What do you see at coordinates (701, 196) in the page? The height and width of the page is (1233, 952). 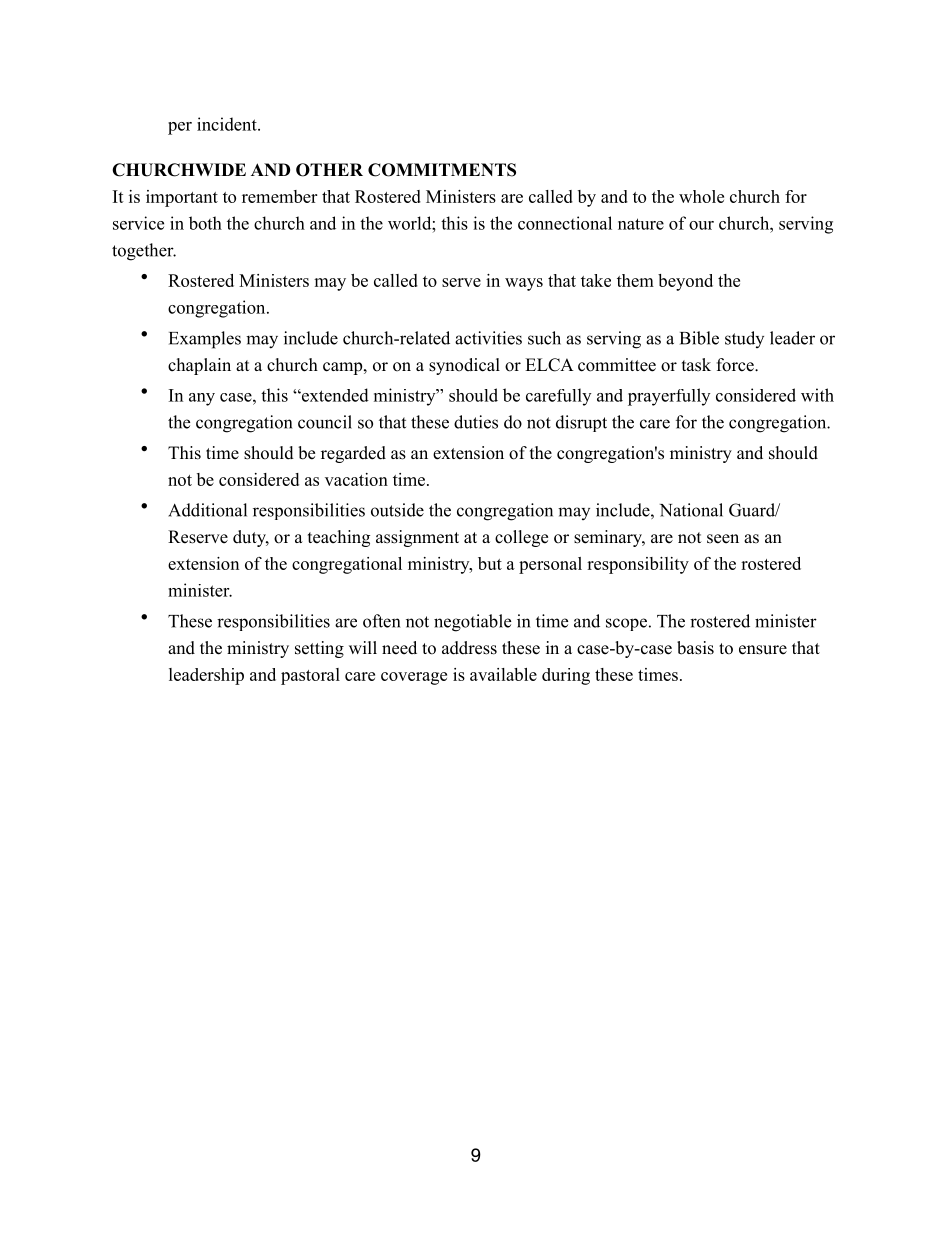 I see `whole` at bounding box center [701, 196].
